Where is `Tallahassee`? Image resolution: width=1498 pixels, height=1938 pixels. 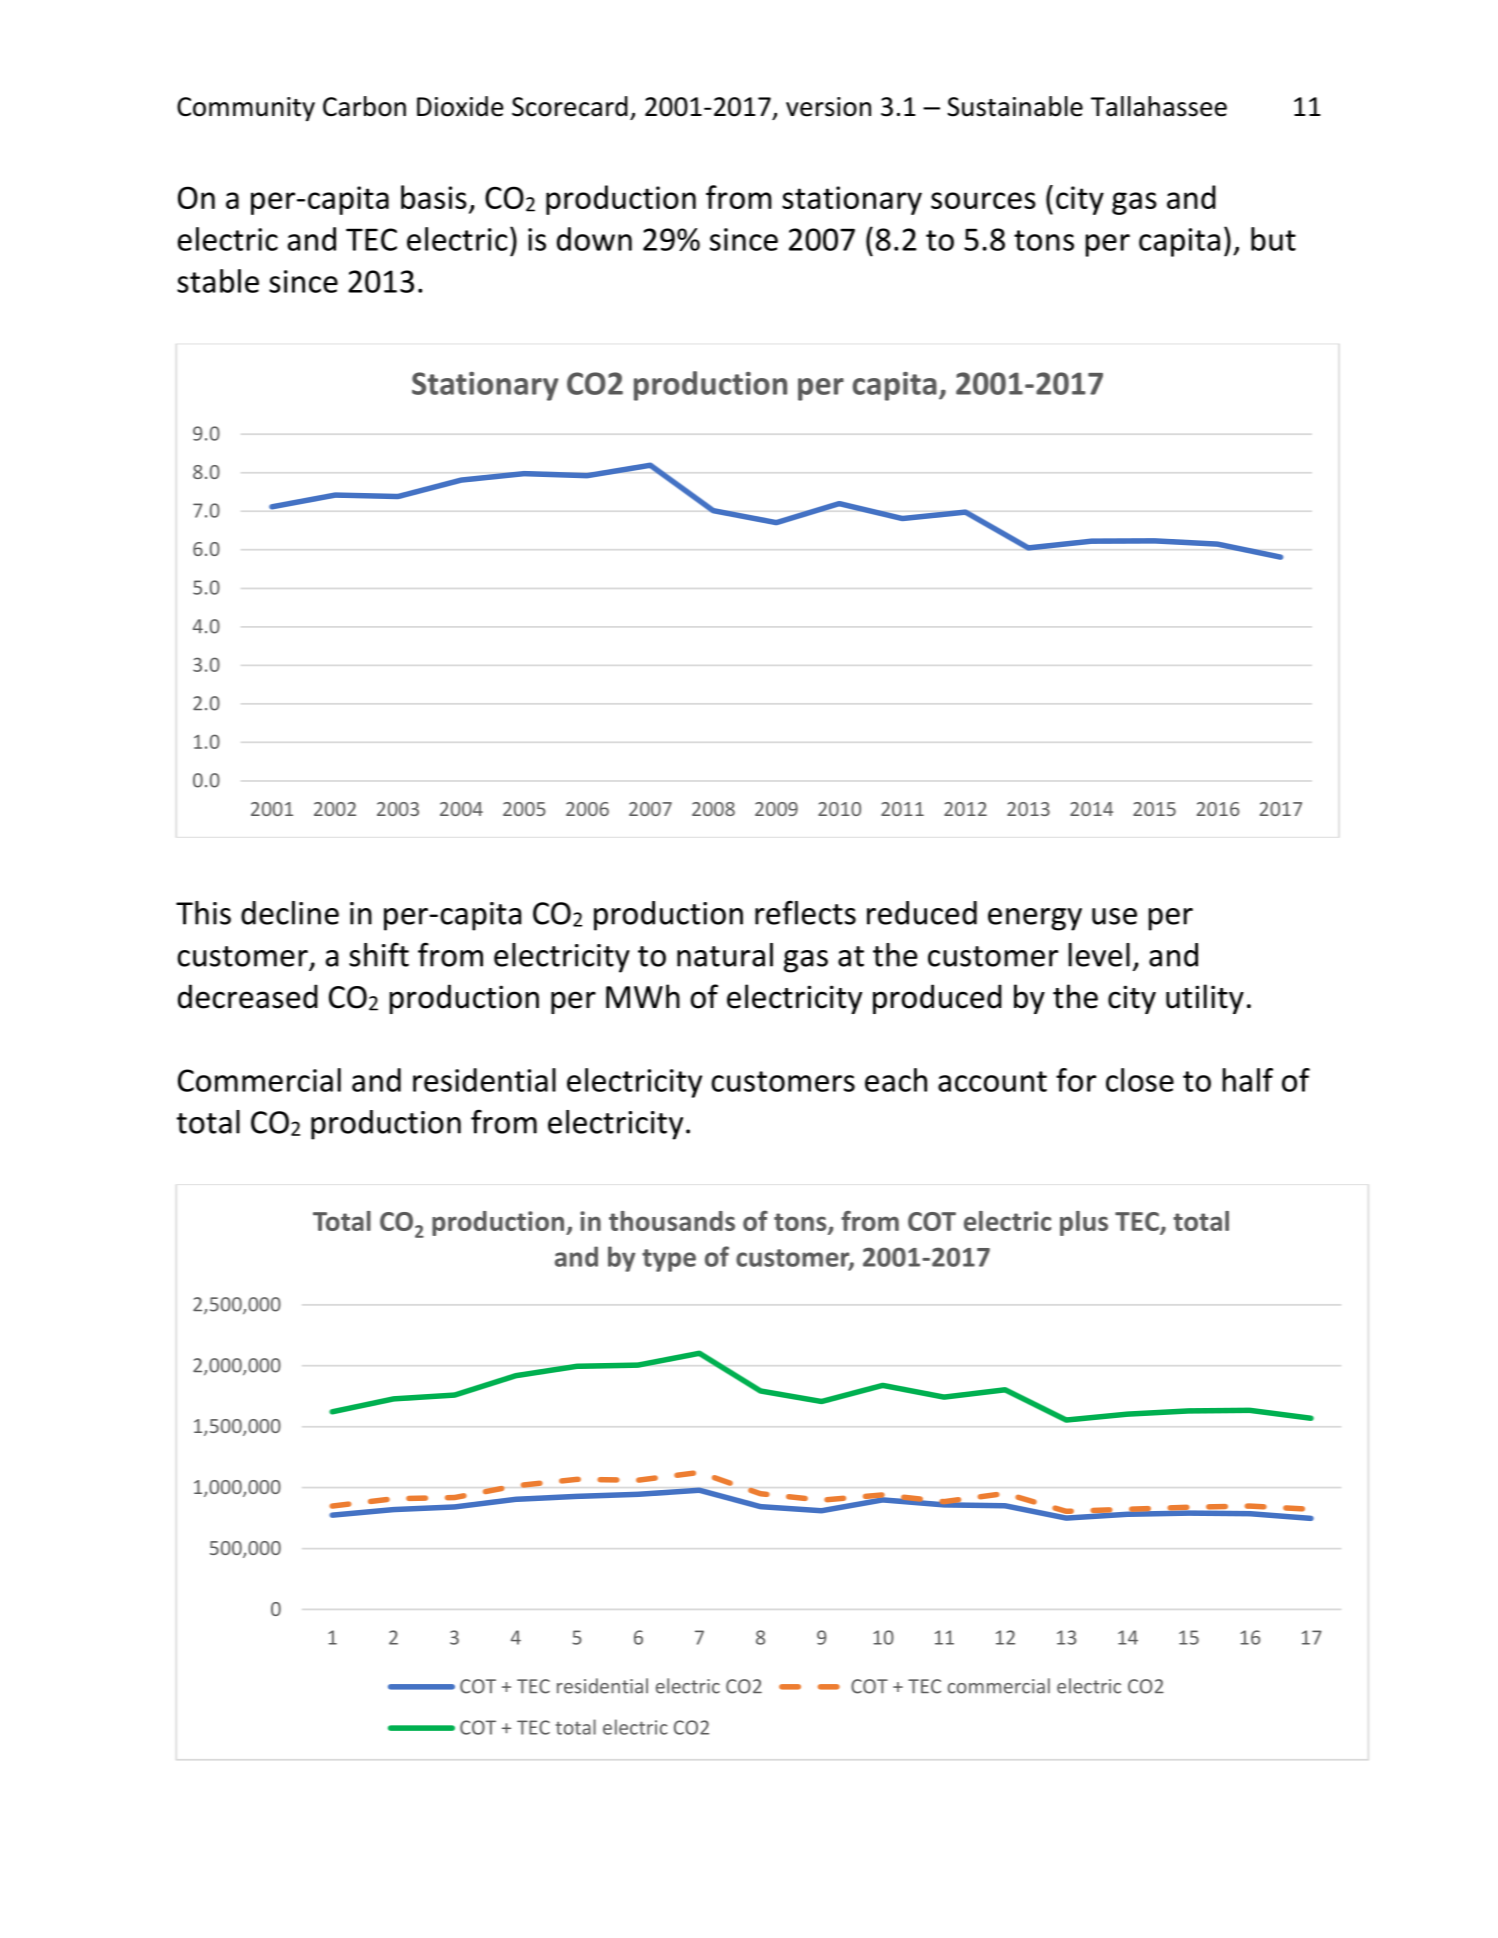 Tallahassee is located at coordinates (1159, 106).
